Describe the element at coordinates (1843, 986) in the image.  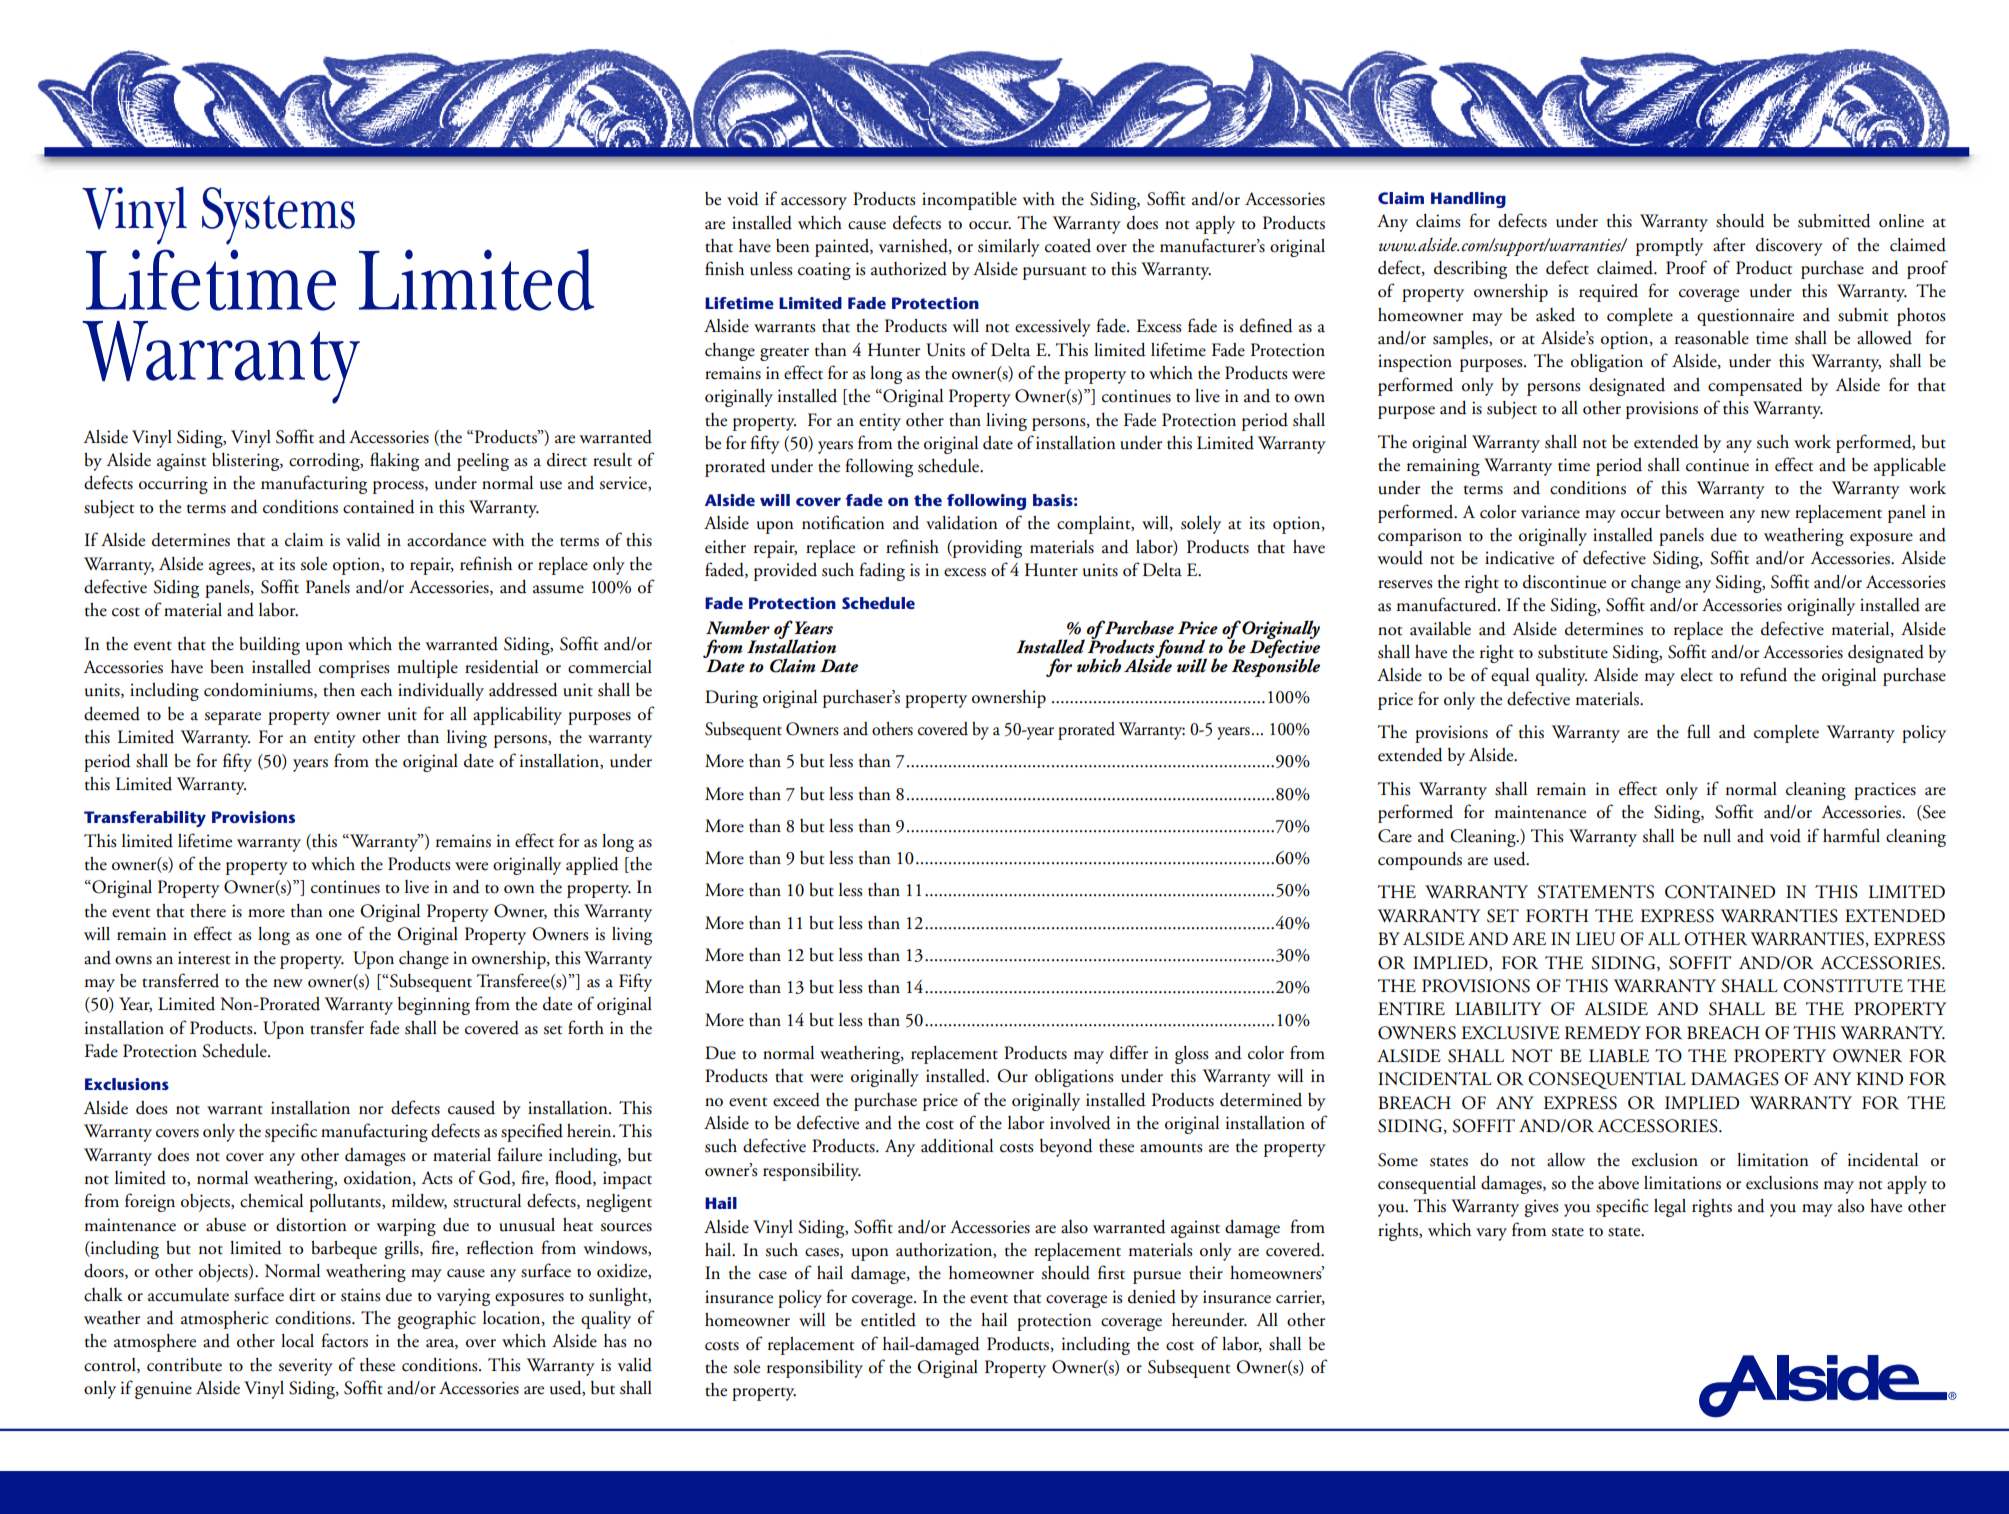
I see `CONSTITUTE` at that location.
